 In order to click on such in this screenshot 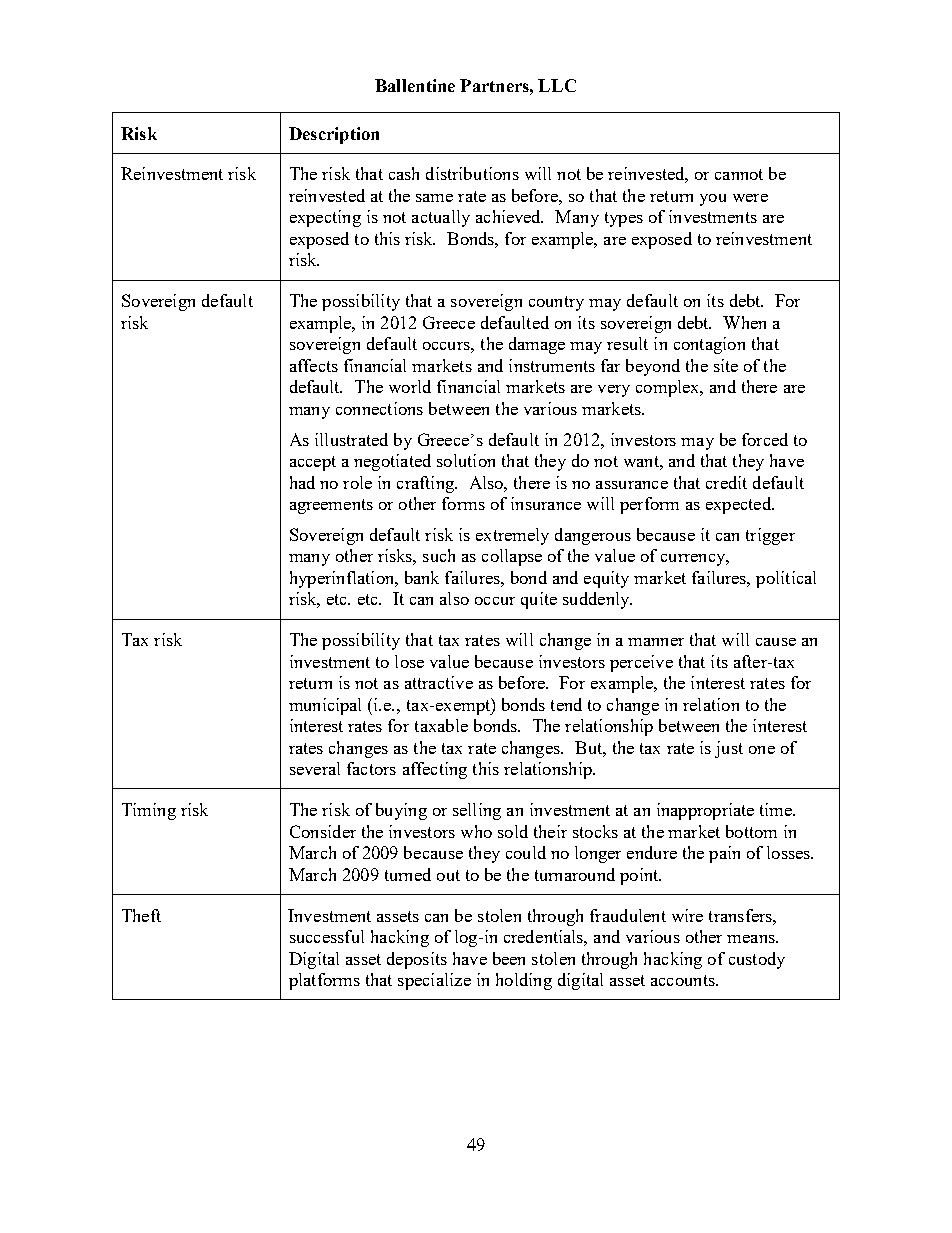, I will do `click(439, 555)`.
